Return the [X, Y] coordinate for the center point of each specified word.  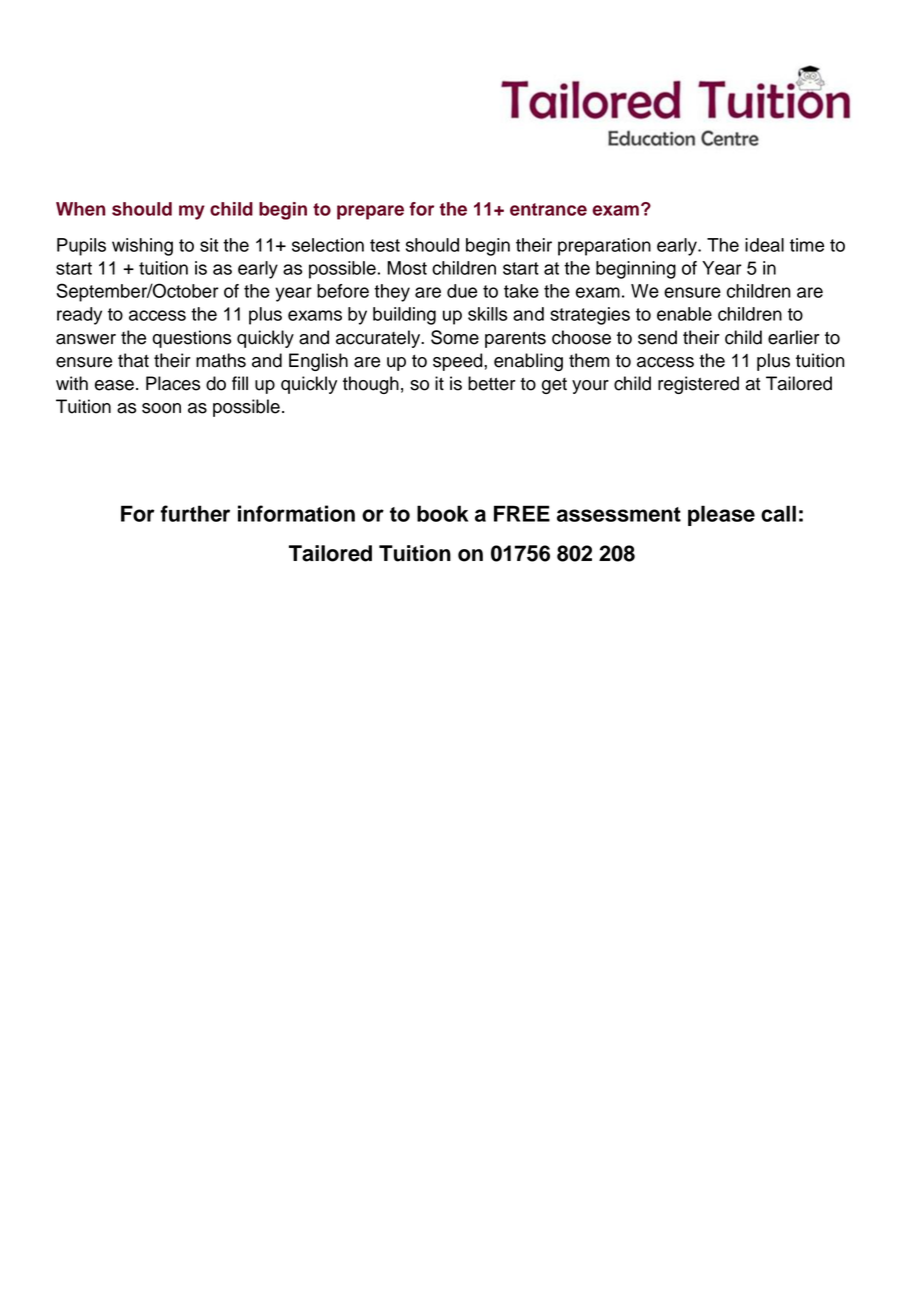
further [195, 513]
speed [459, 362]
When [81, 209]
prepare [370, 212]
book [442, 513]
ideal [764, 245]
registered [698, 385]
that [133, 360]
